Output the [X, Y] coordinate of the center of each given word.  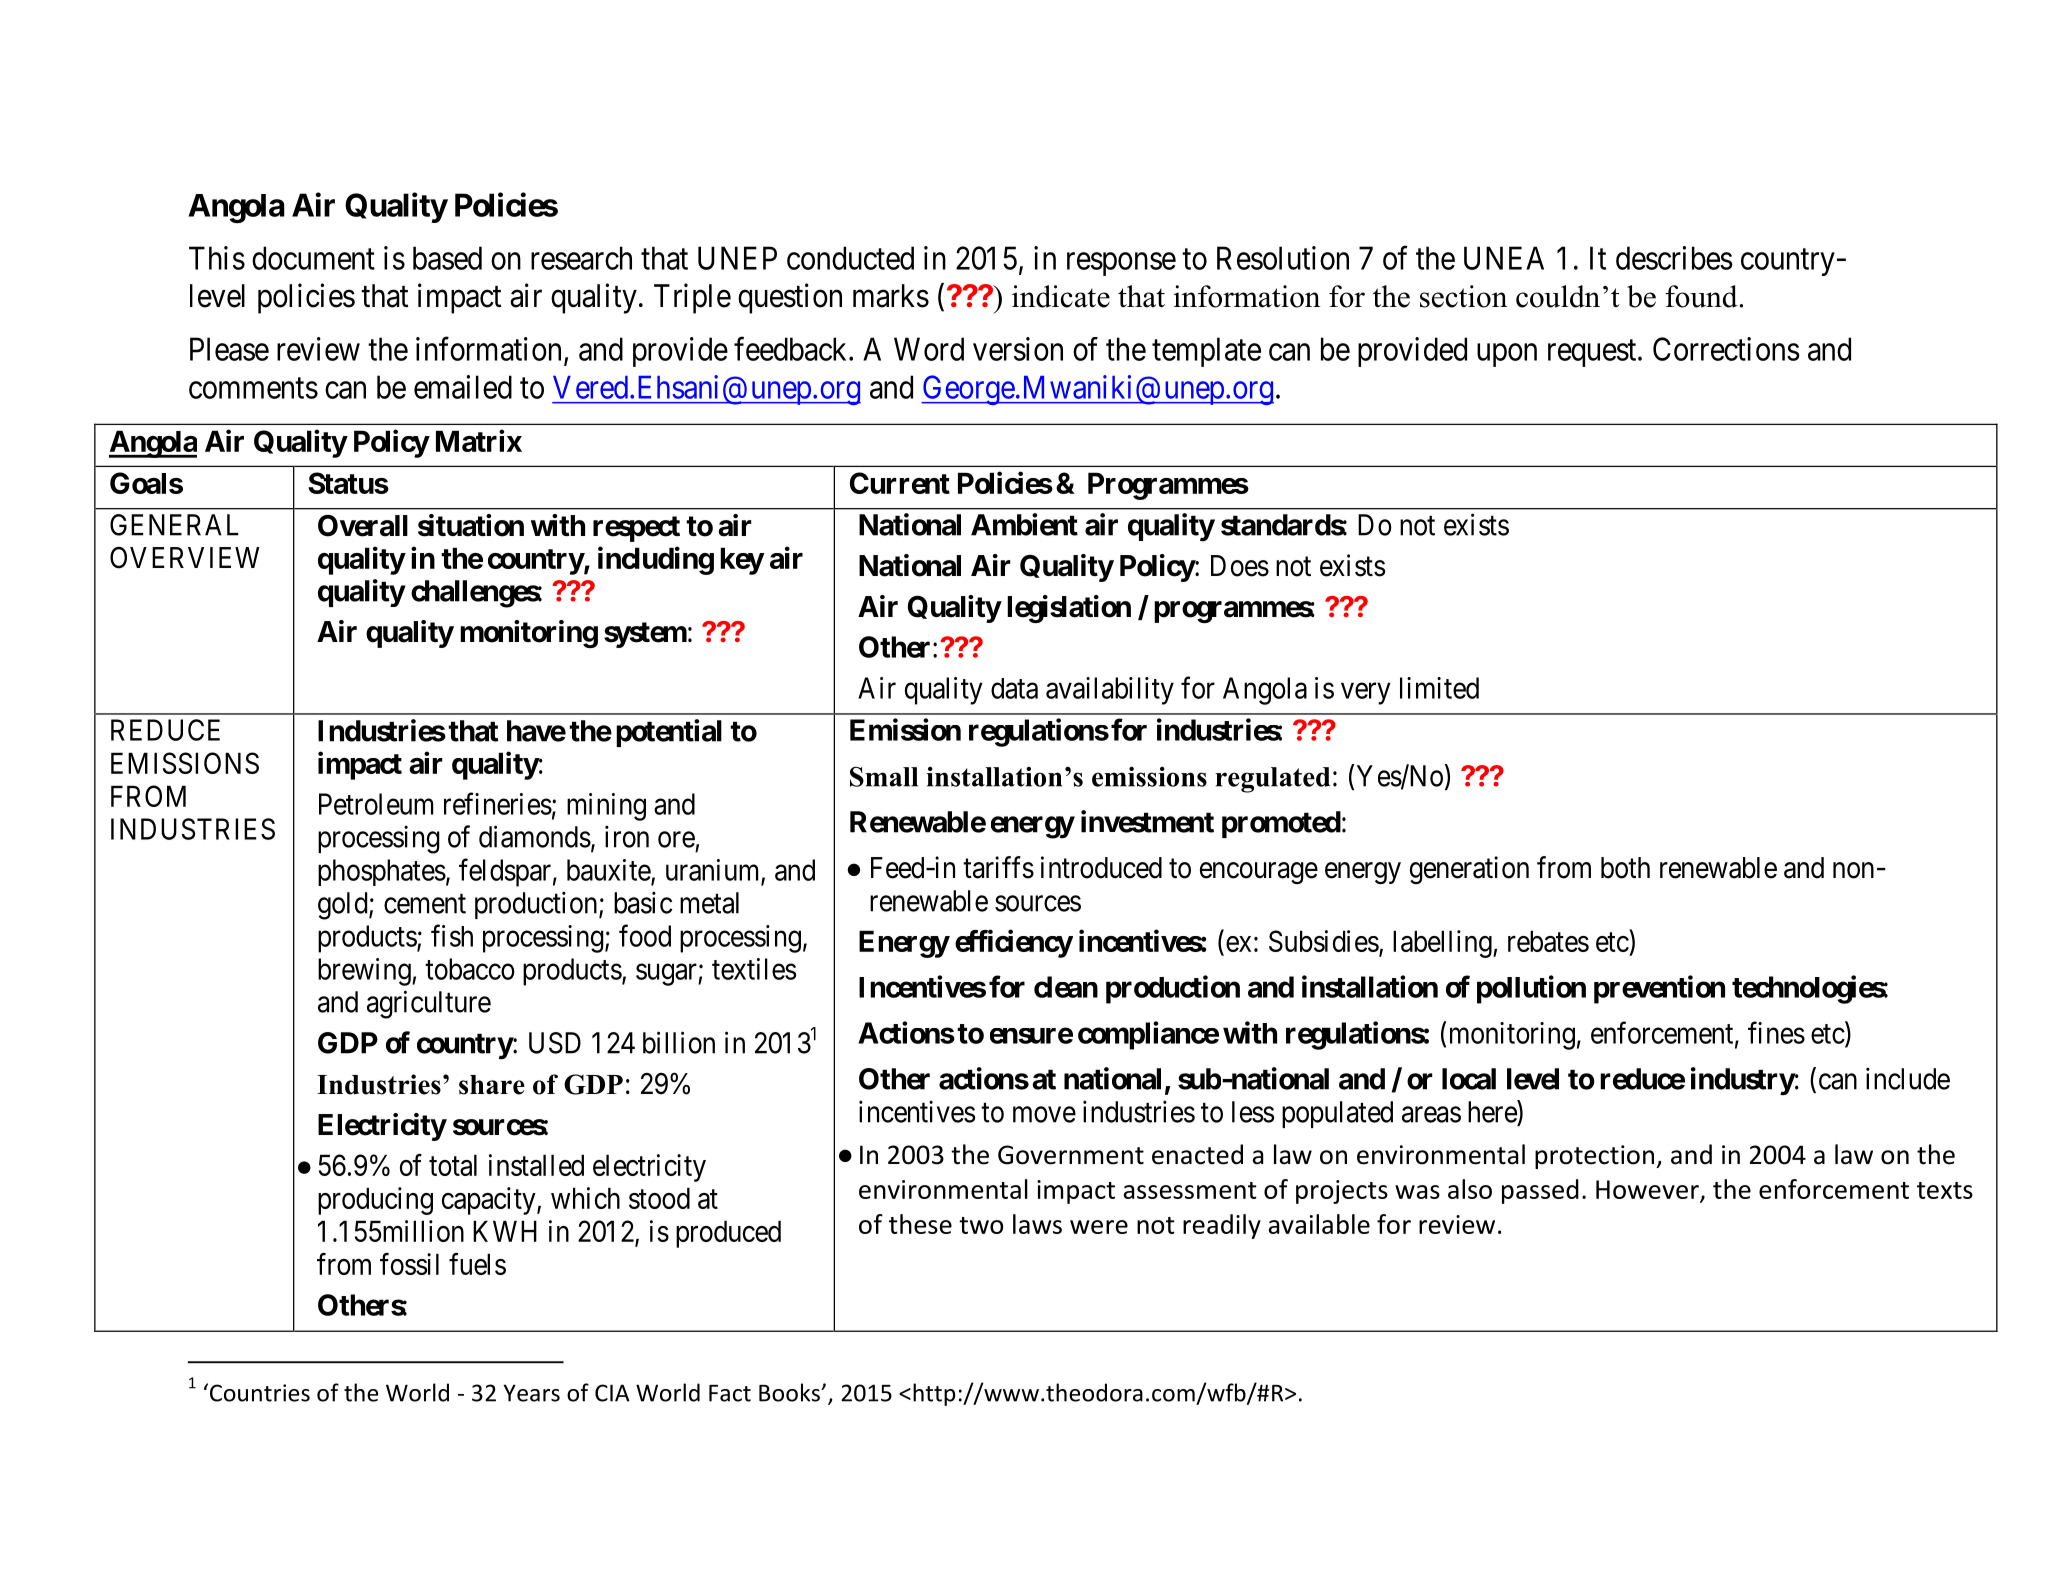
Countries [260, 1393]
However [1648, 1191]
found [1702, 296]
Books [790, 1392]
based [447, 258]
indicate [1061, 296]
